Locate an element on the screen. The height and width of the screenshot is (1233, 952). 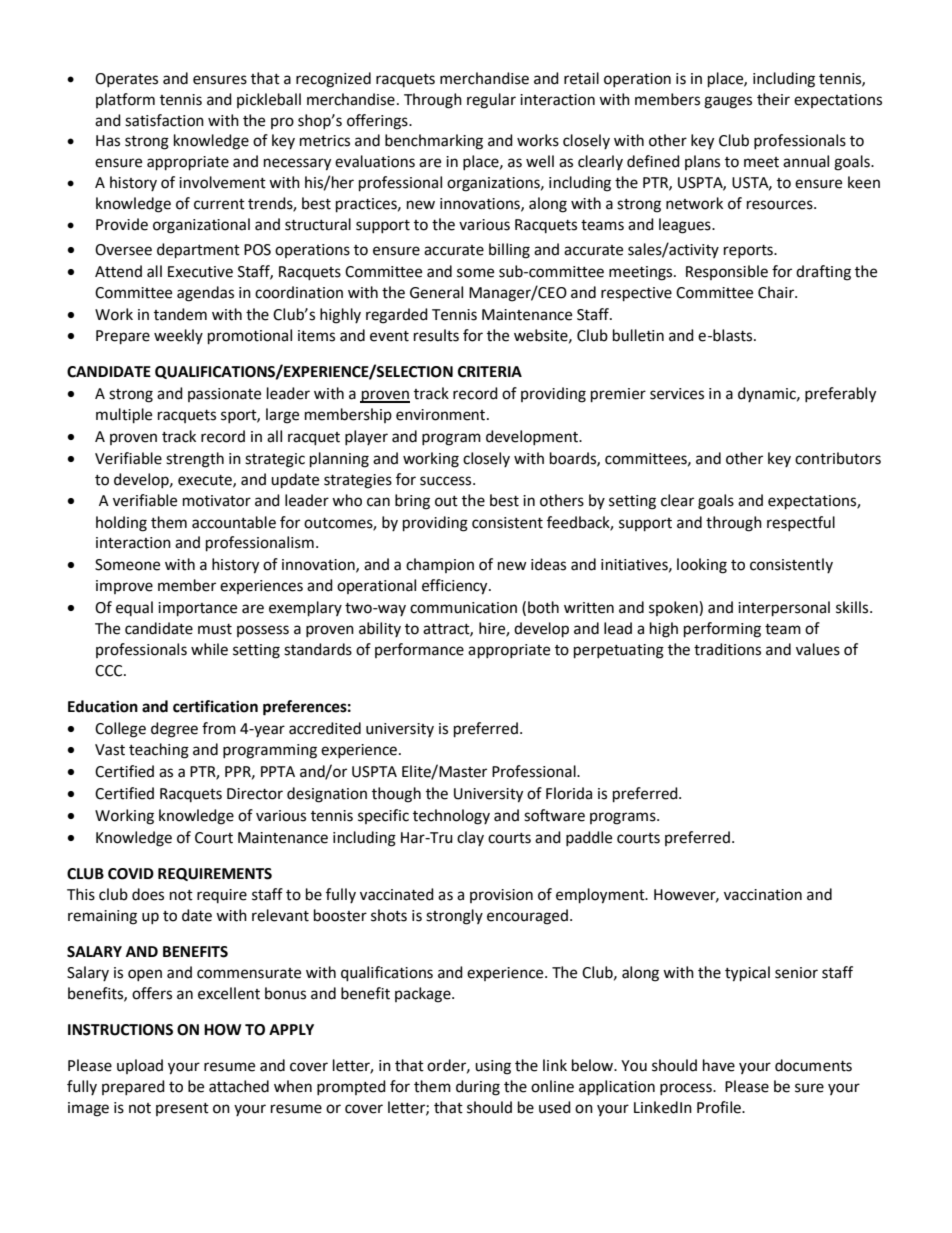
importance is located at coordinates (197, 609).
